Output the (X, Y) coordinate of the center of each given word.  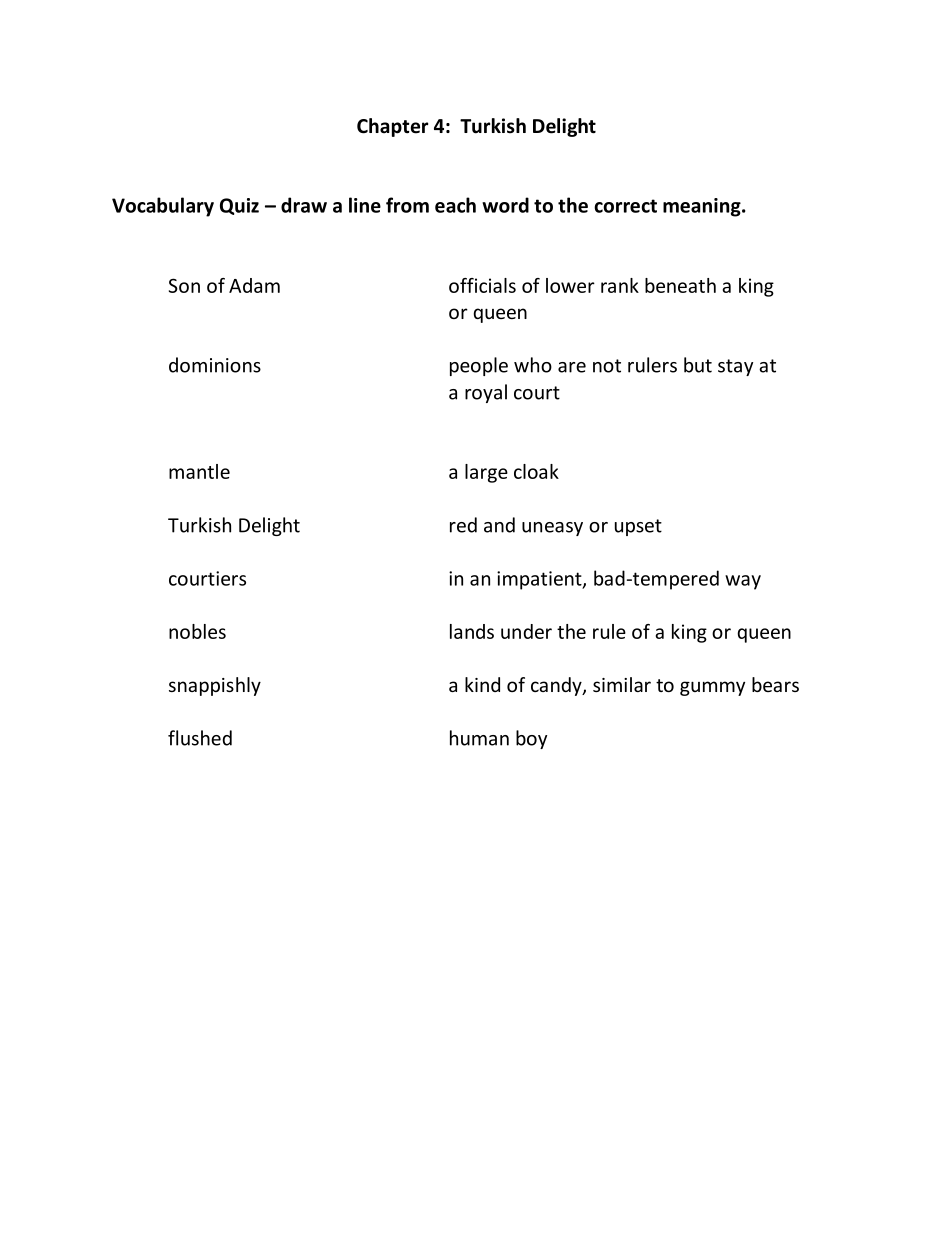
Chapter (392, 127)
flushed (200, 738)
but (698, 365)
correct (625, 206)
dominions (215, 365)
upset (638, 527)
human (479, 738)
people (479, 366)
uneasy (552, 529)
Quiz (239, 206)
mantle (199, 471)
